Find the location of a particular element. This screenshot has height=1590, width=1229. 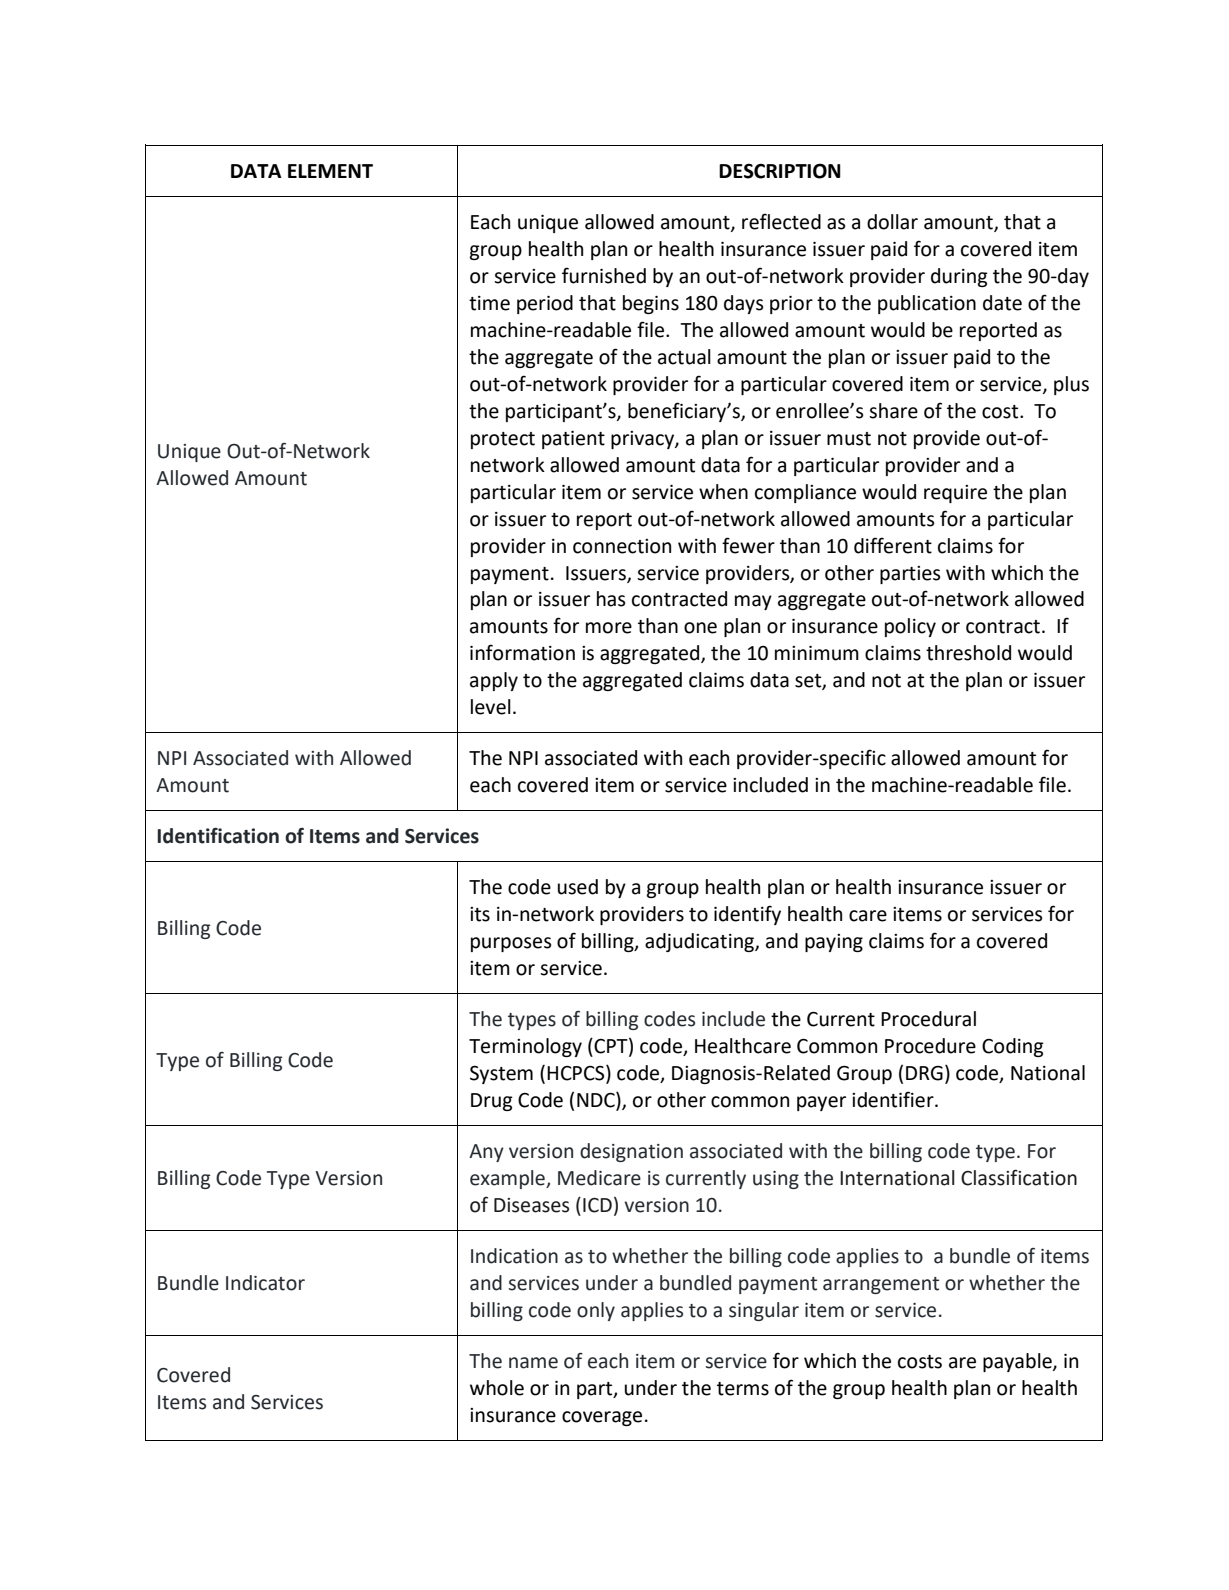

furnished is located at coordinates (604, 275).
